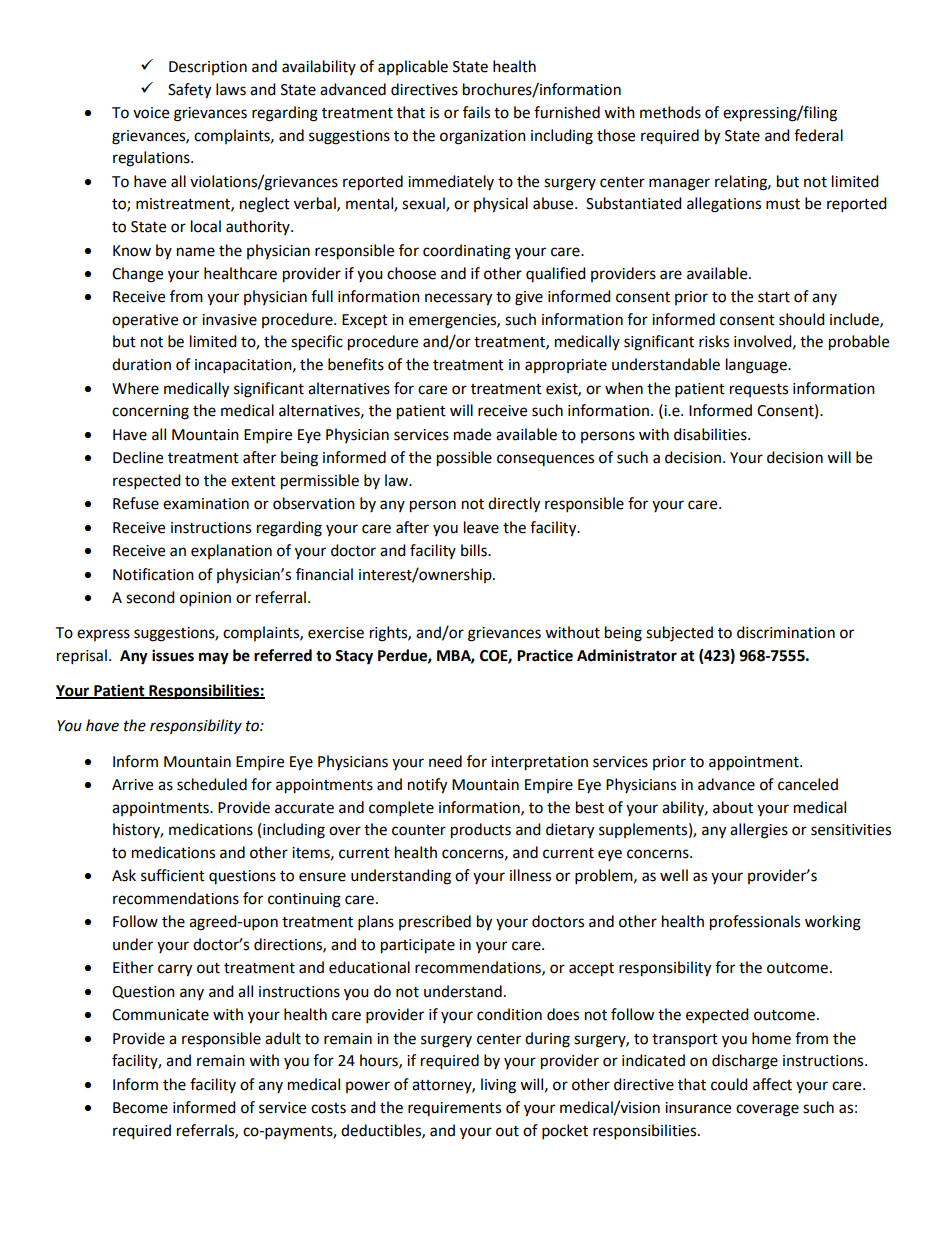 Image resolution: width=952 pixels, height=1233 pixels. Describe the element at coordinates (140, 1108) in the screenshot. I see `Become` at that location.
